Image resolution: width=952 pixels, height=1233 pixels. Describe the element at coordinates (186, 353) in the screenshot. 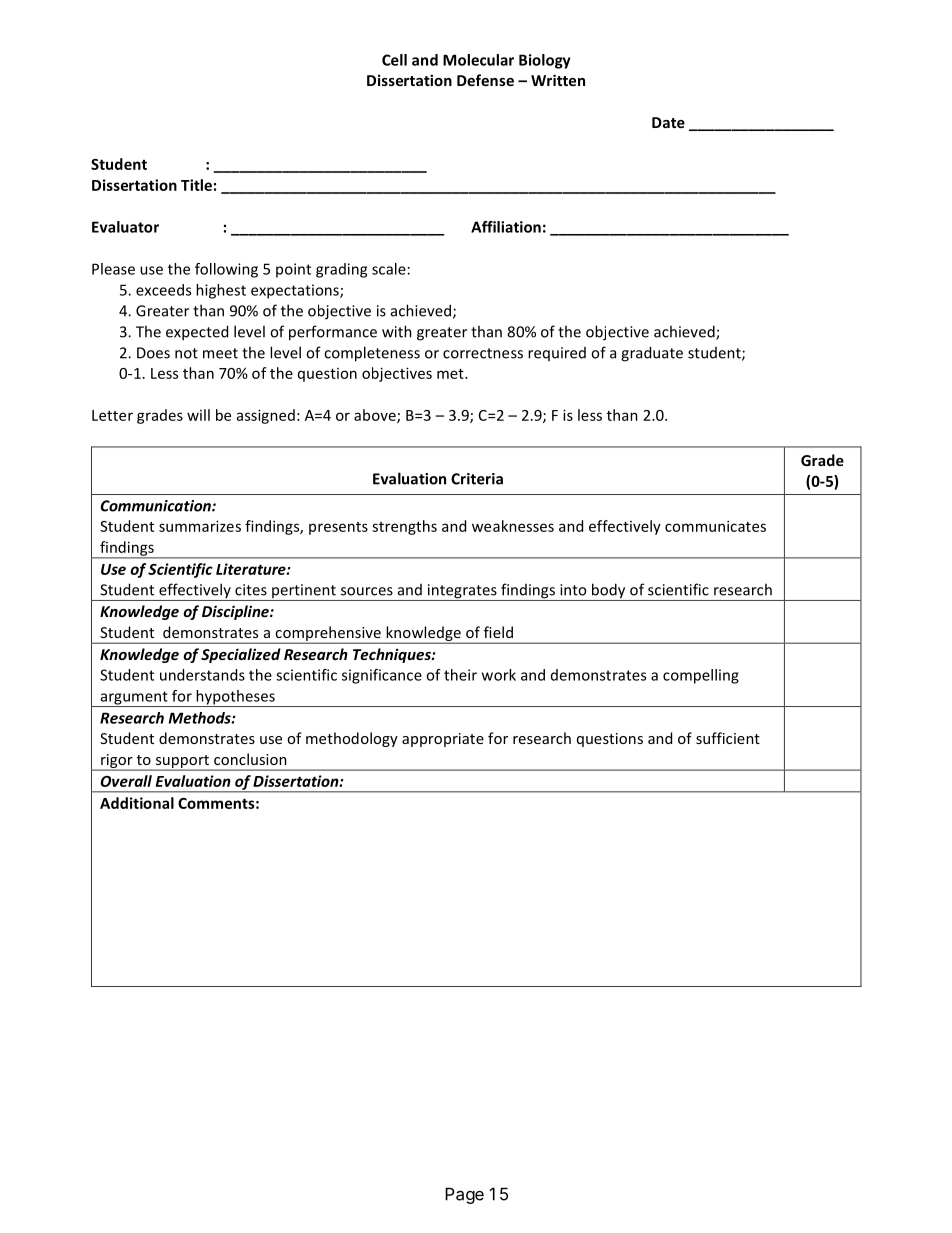

I see `not` at that location.
